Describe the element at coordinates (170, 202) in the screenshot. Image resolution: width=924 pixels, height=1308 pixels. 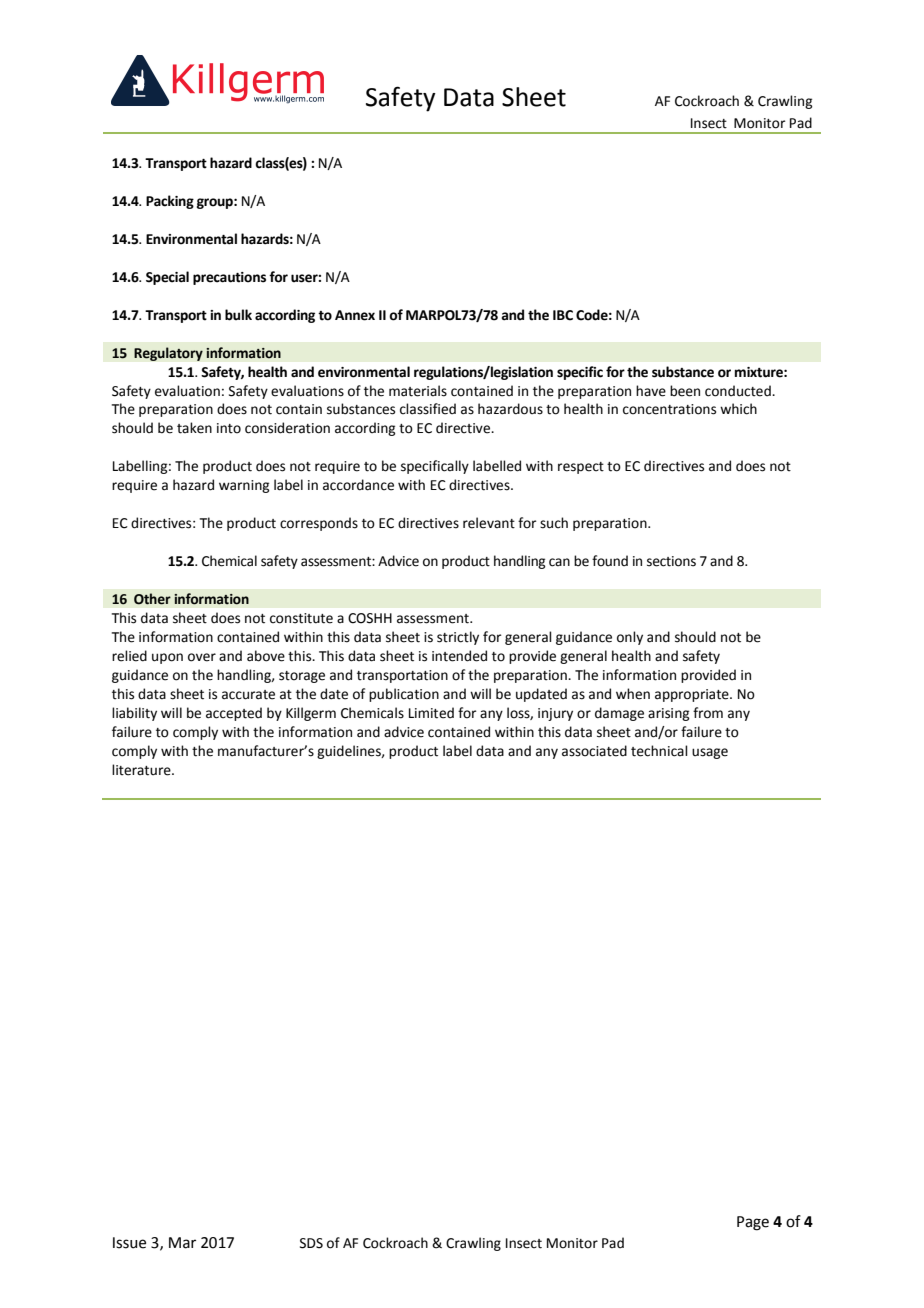
I see `Packing` at that location.
